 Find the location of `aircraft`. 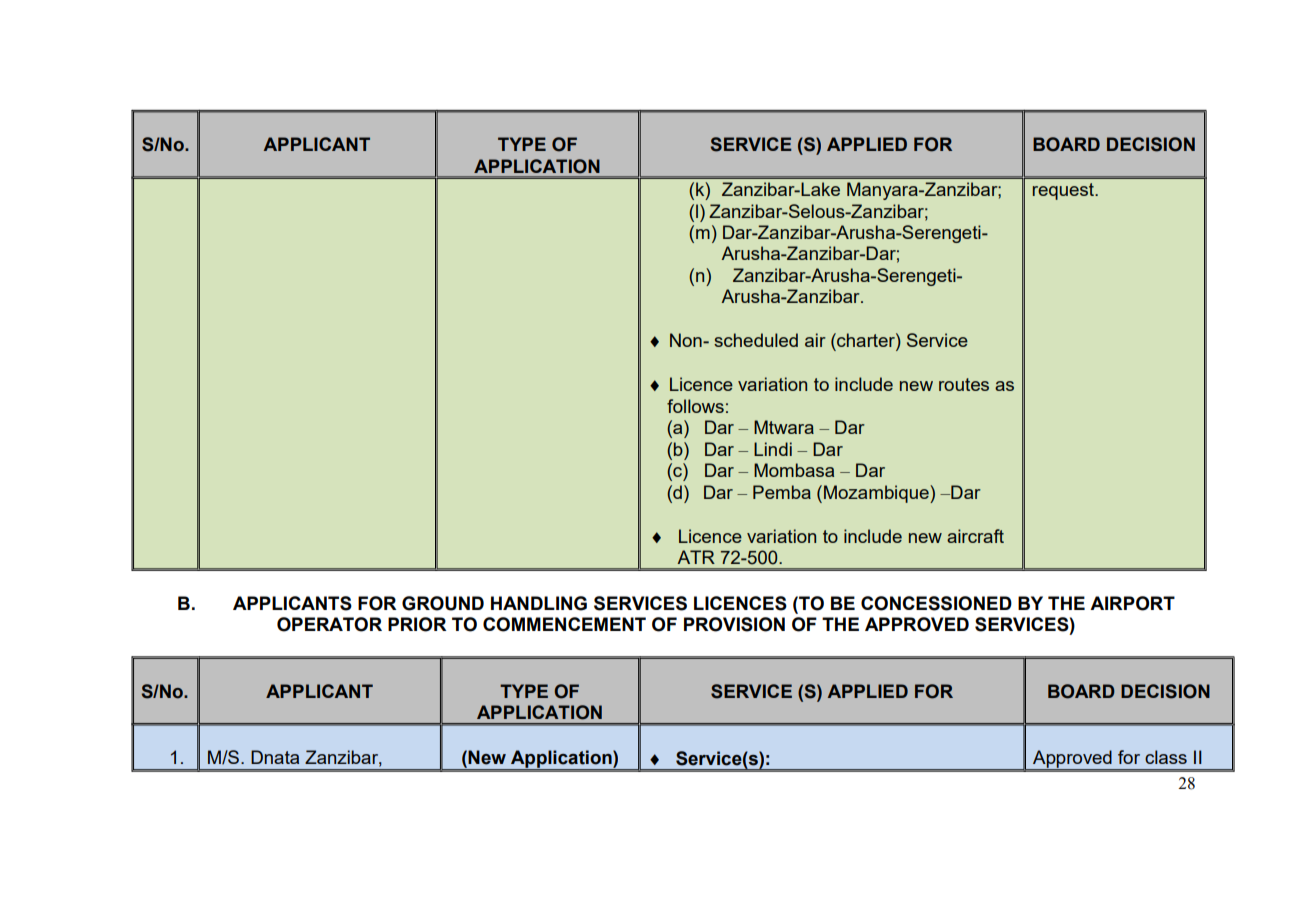

aircraft is located at coordinates (975, 536).
